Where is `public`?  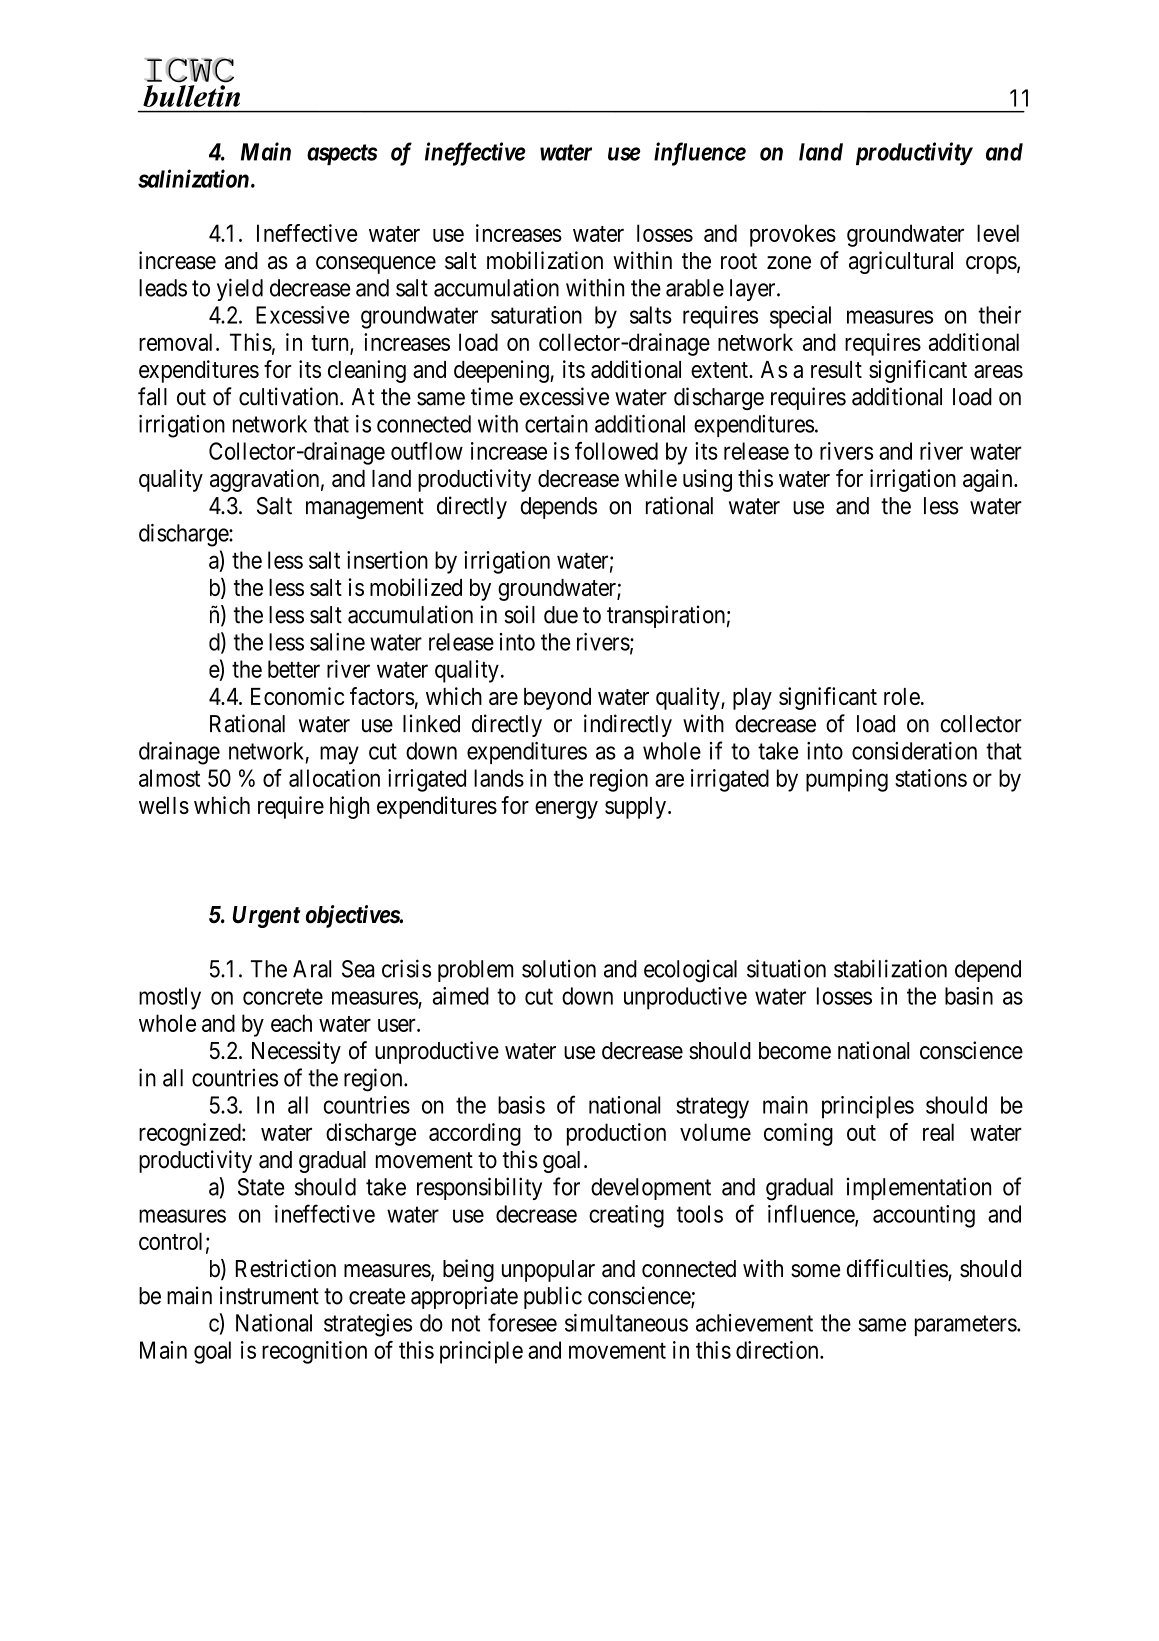 public is located at coordinates (553, 1297).
